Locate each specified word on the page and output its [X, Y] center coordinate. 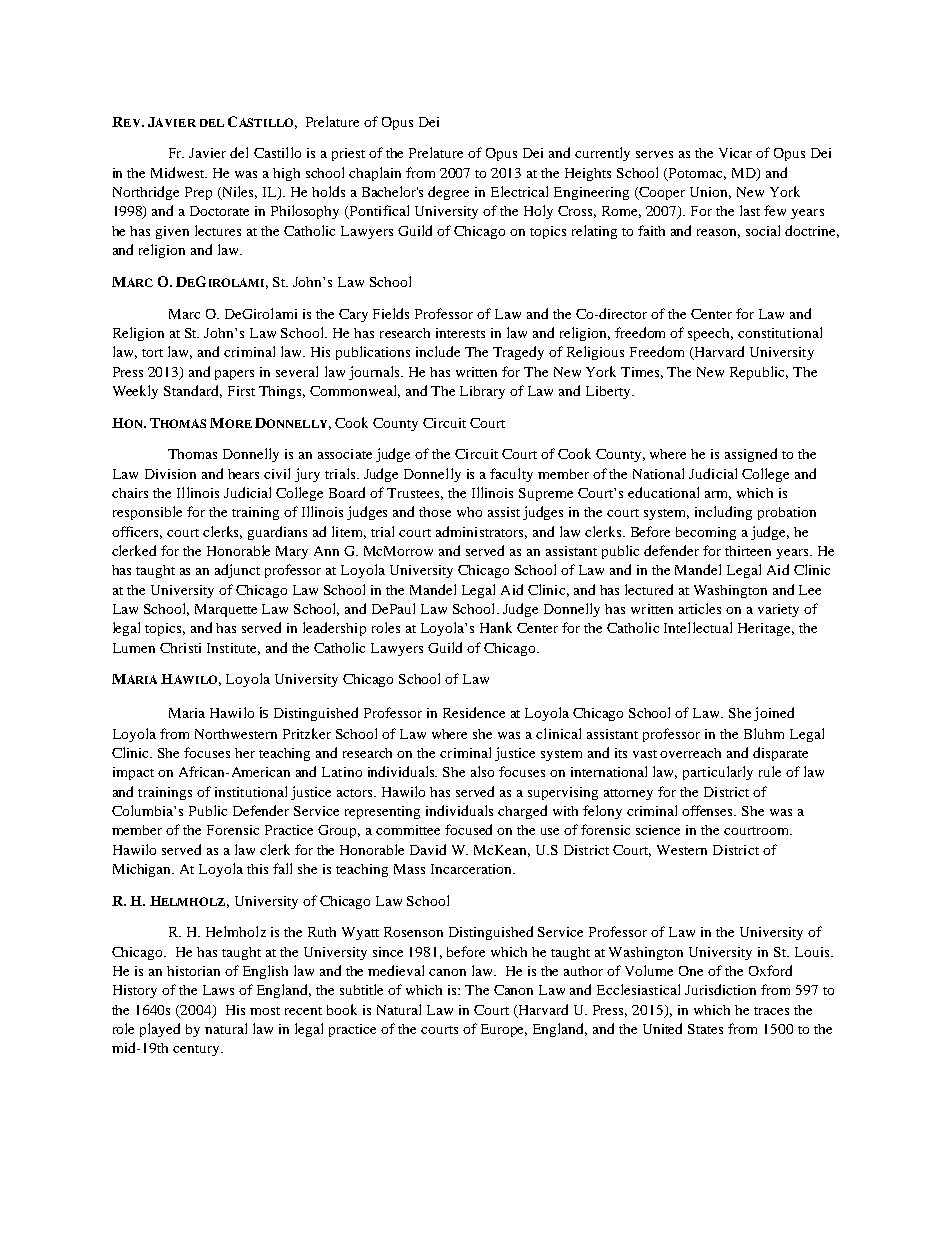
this [257, 869]
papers [234, 375]
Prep [198, 193]
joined [774, 714]
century [197, 1050]
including [723, 513]
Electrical [519, 191]
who [469, 512]
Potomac [697, 174]
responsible [147, 513]
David [428, 849]
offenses [709, 810]
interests [460, 333]
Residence [474, 712]
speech [710, 334]
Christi [180, 648]
